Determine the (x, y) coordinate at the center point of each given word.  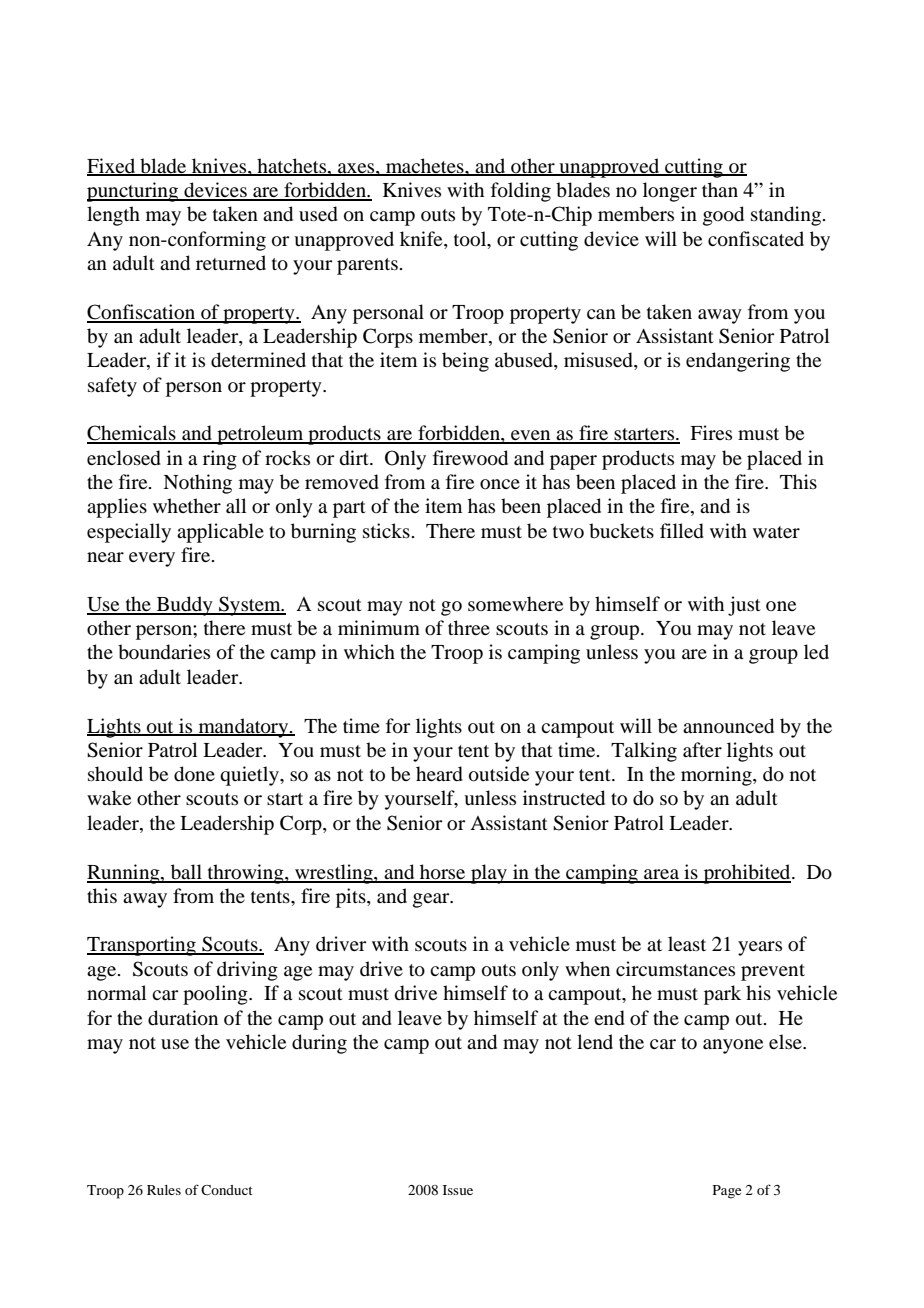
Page (727, 1192)
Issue (458, 1190)
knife (422, 238)
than (720, 189)
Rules (164, 1190)
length (113, 216)
